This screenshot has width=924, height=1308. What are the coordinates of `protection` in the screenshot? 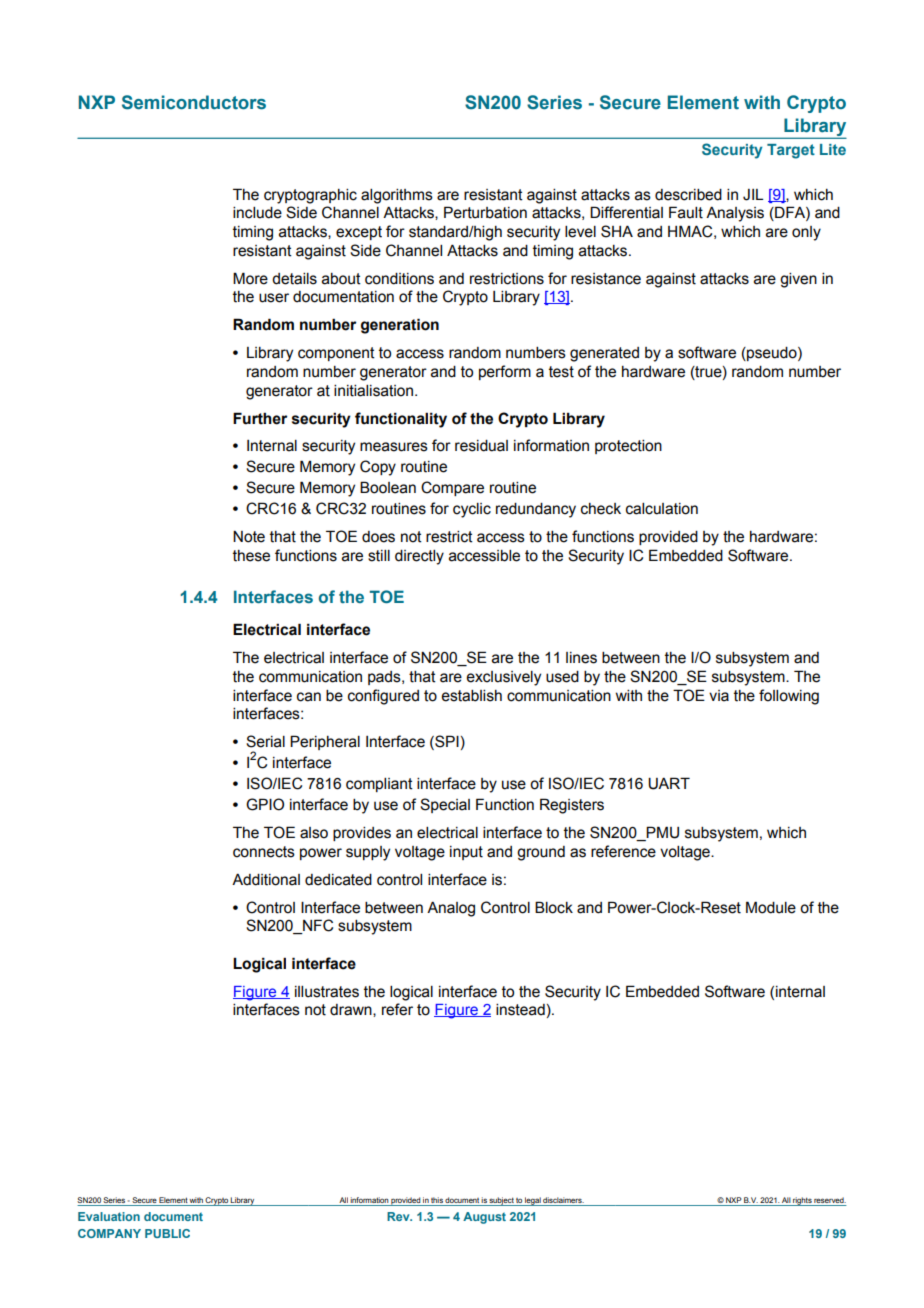 It's located at (628, 447).
